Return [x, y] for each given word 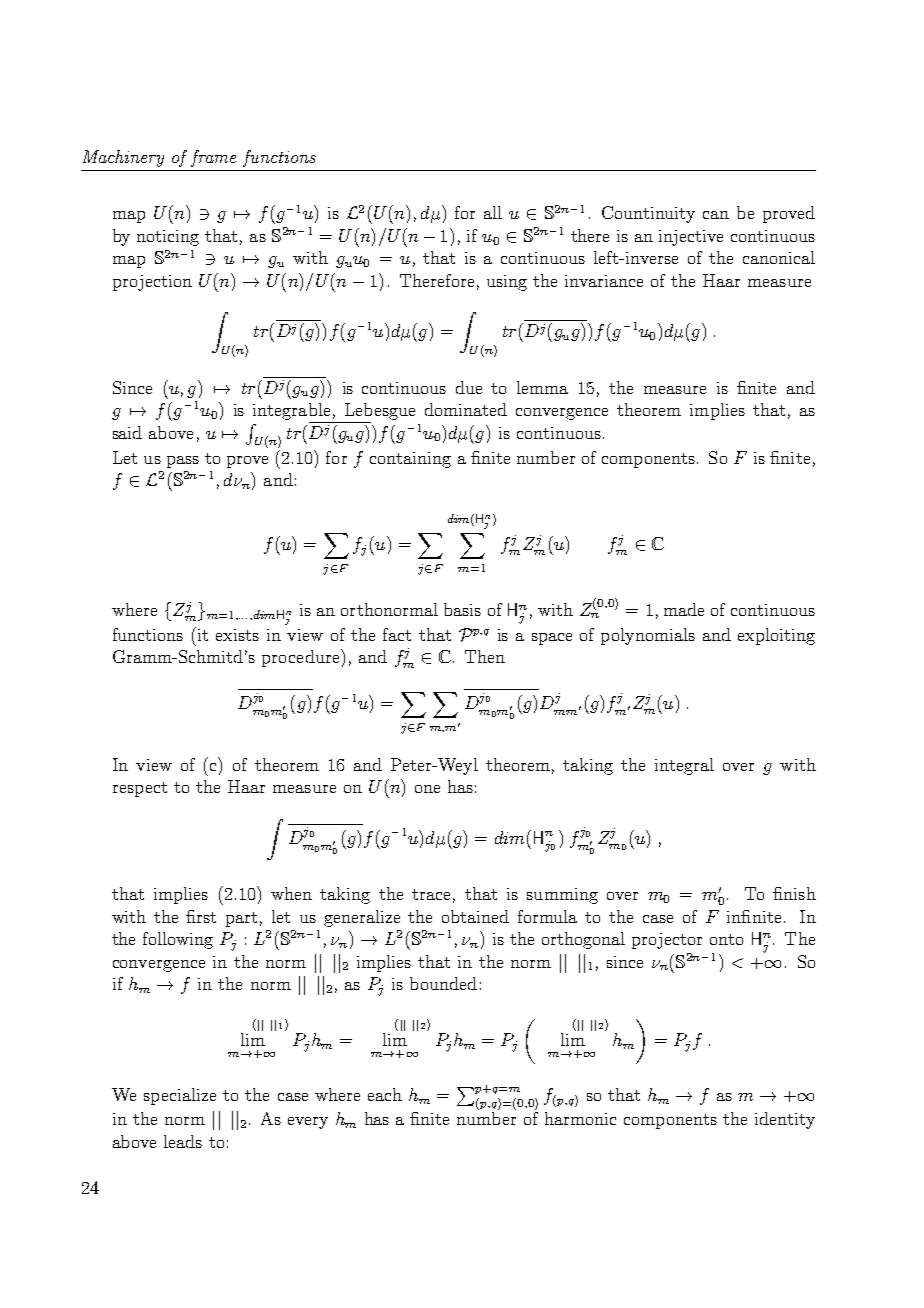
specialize [180, 1096]
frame [213, 158]
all [493, 212]
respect [140, 789]
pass [183, 462]
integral [684, 766]
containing [410, 460]
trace [431, 894]
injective [691, 238]
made [684, 609]
